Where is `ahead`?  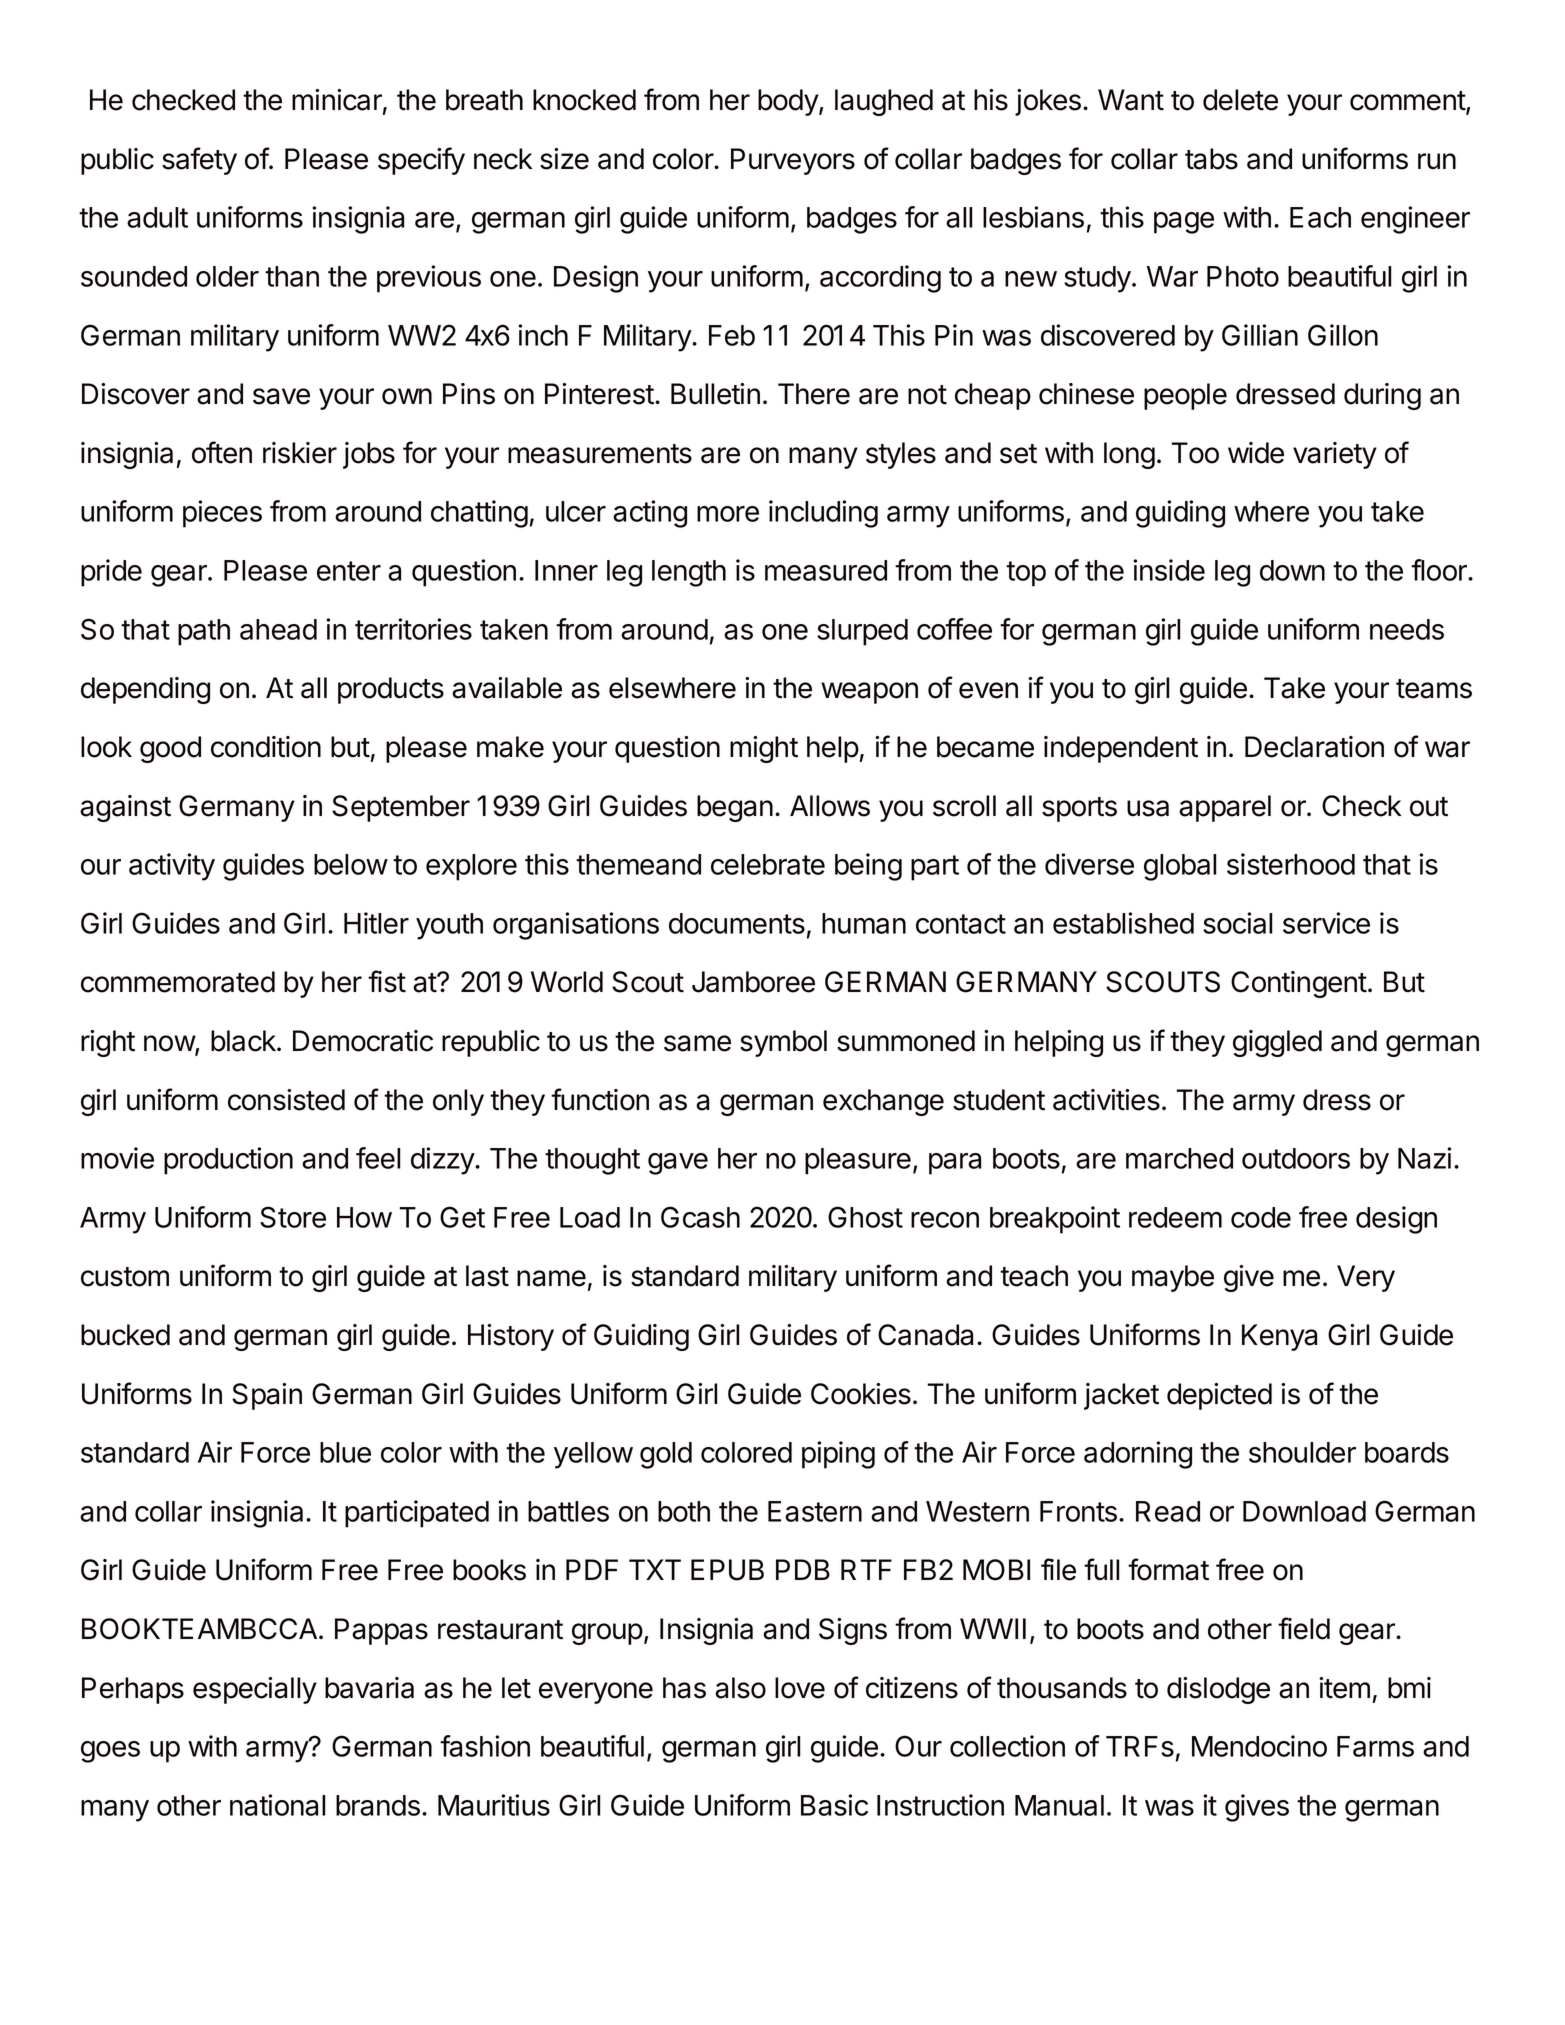 ahead is located at coordinates (278, 629).
